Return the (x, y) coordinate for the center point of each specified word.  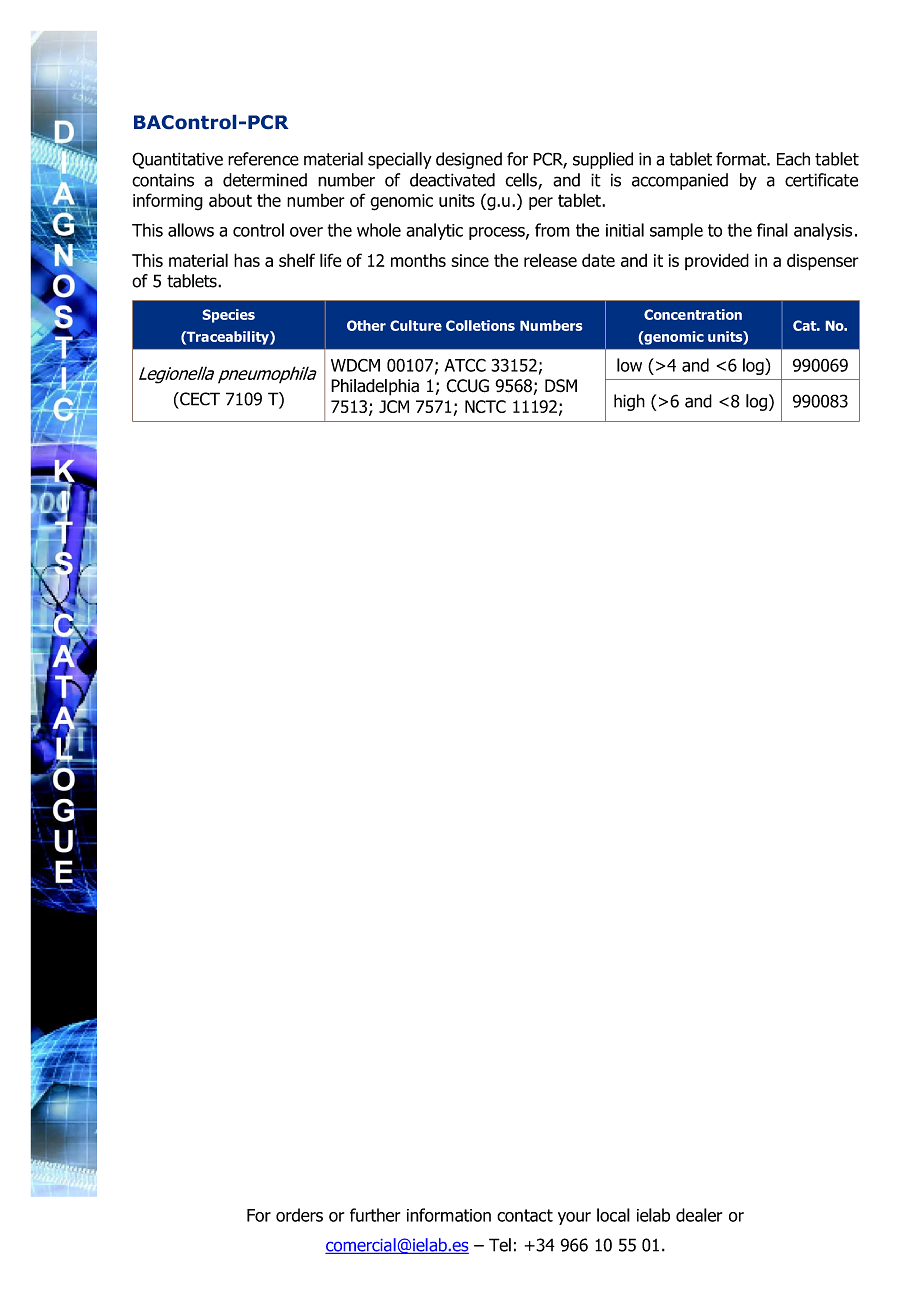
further (375, 1215)
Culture (416, 325)
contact (525, 1215)
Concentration (693, 314)
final (772, 230)
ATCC (465, 365)
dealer (699, 1215)
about (230, 200)
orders (299, 1215)
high (629, 402)
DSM (561, 386)
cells (522, 181)
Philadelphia (375, 387)
